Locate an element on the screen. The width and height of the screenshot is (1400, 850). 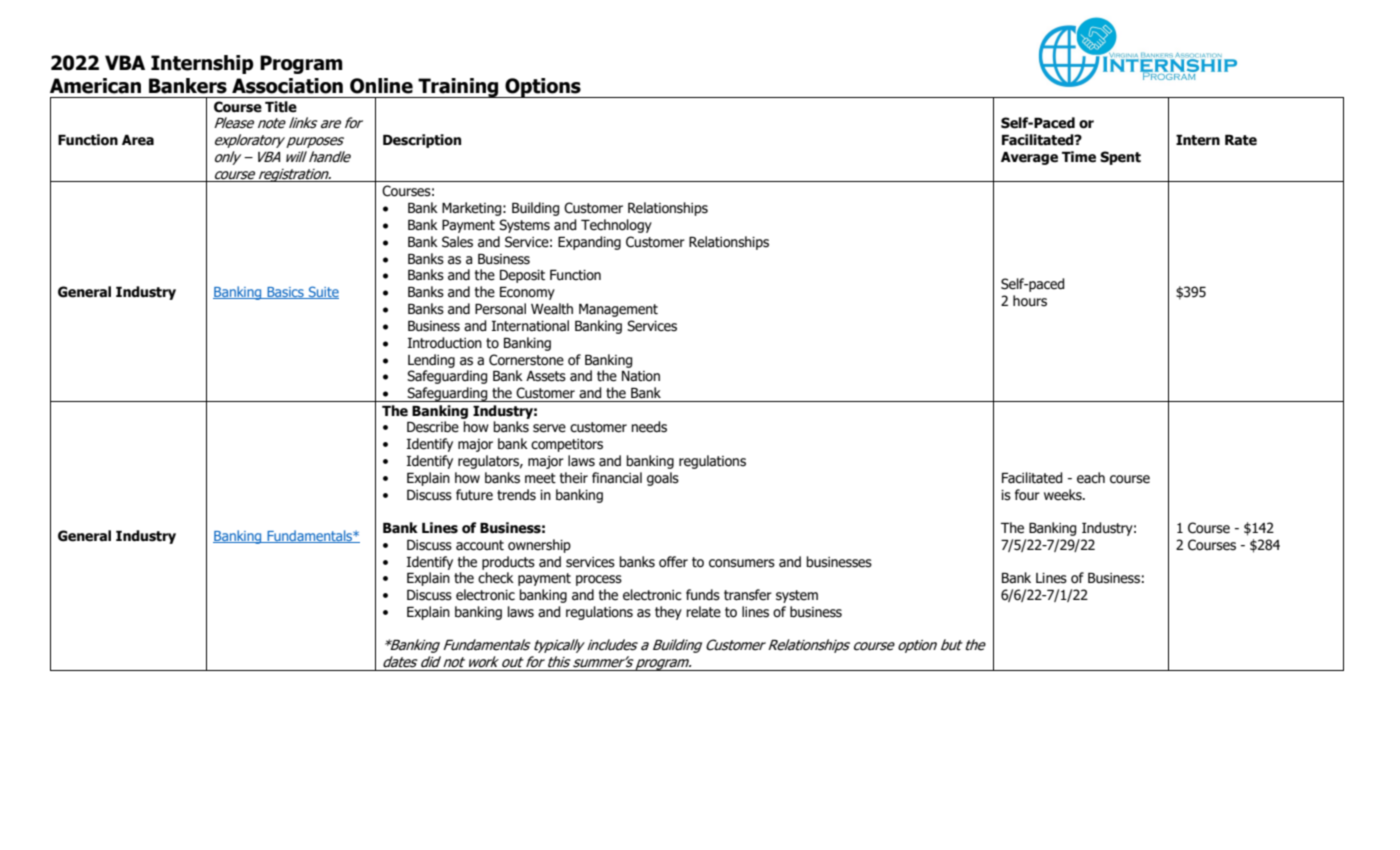
hours is located at coordinates (1030, 301).
